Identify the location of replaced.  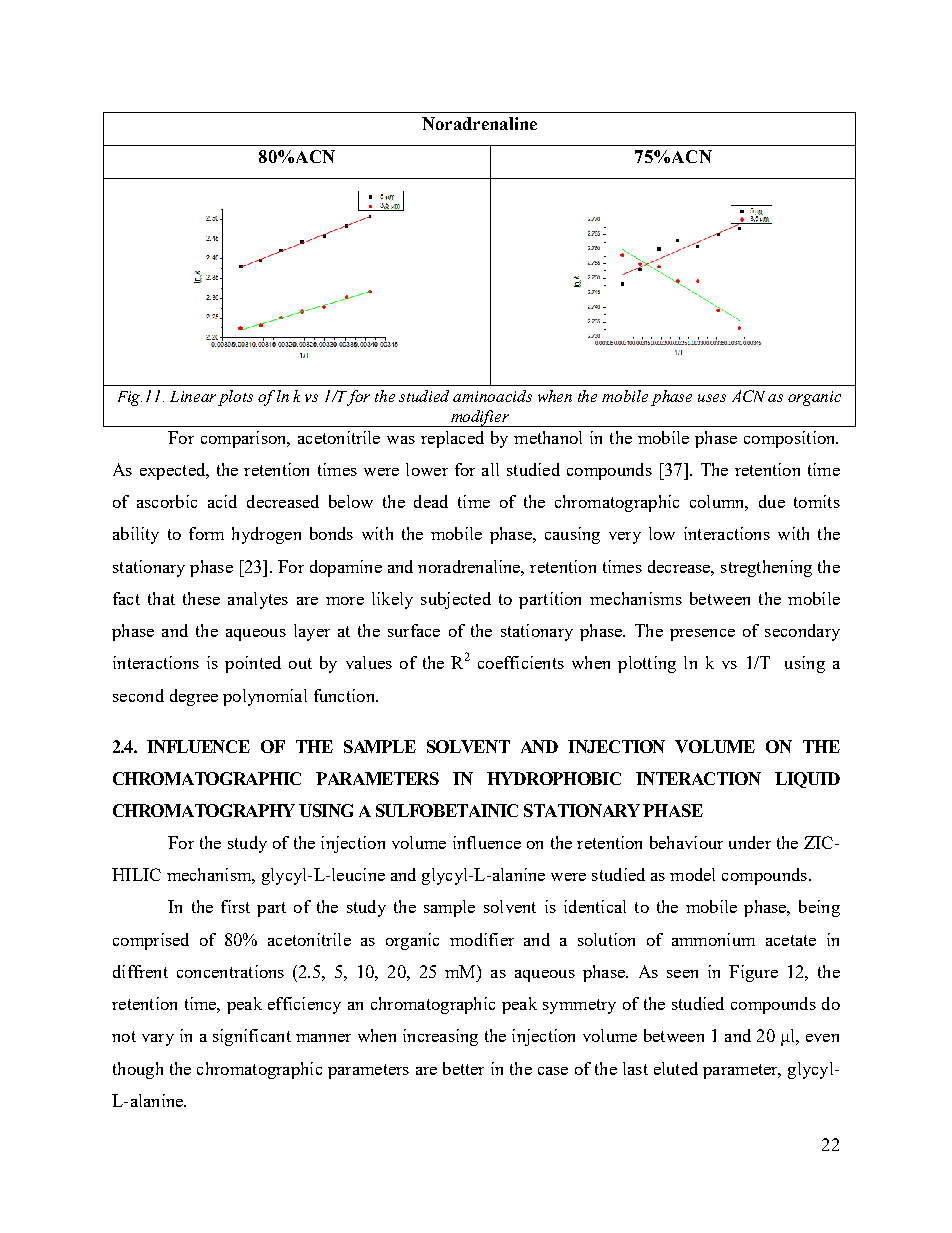
(452, 439).
